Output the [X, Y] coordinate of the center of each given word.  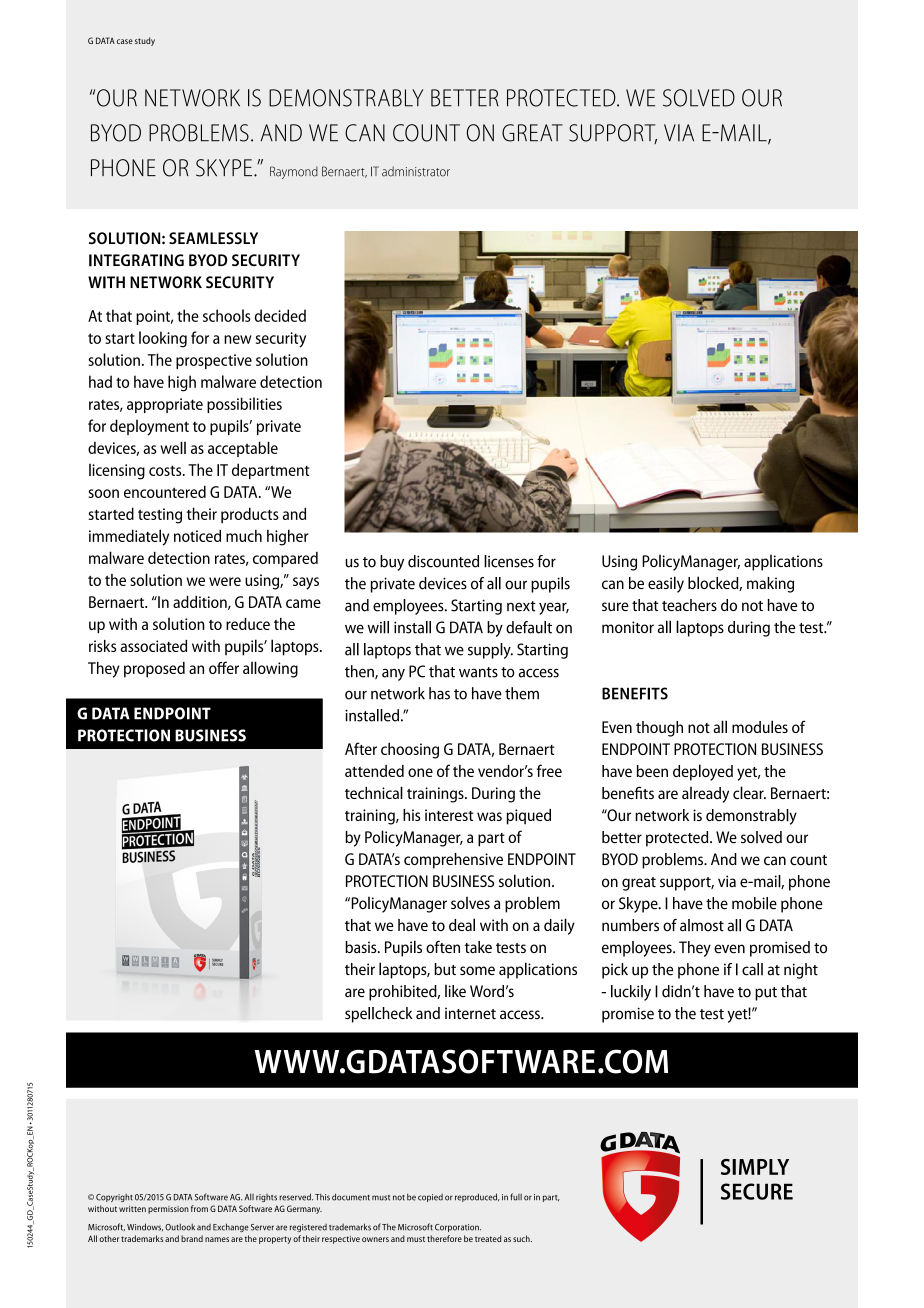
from [199, 1208]
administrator [416, 171]
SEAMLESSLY [213, 238]
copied [430, 1198]
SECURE [757, 1191]
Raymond [294, 172]
